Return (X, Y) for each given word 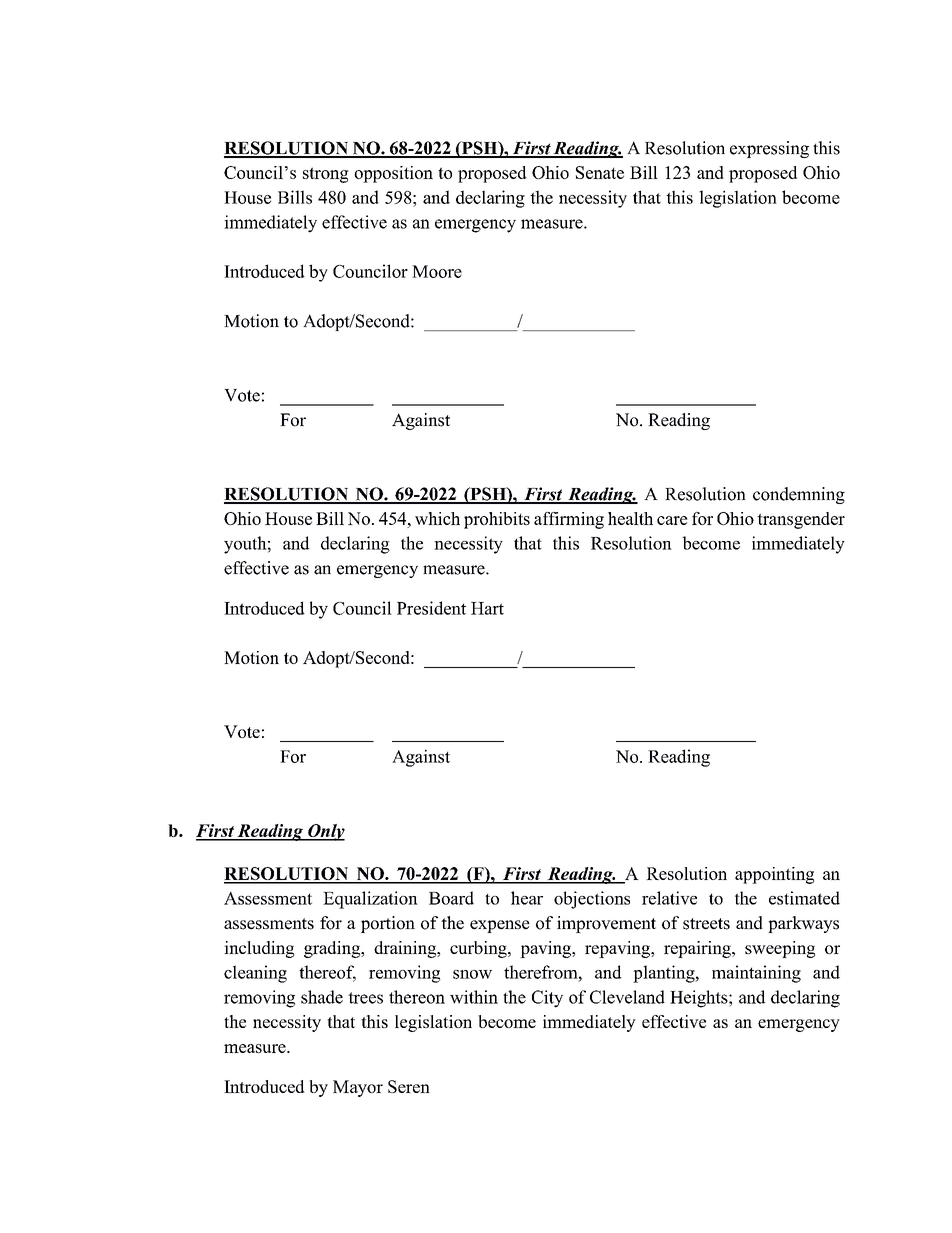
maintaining (756, 974)
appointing (774, 875)
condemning (799, 495)
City (547, 999)
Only (325, 832)
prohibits (497, 520)
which (437, 518)
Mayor (358, 1088)
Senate (600, 172)
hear (527, 898)
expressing (769, 149)
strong (326, 175)
